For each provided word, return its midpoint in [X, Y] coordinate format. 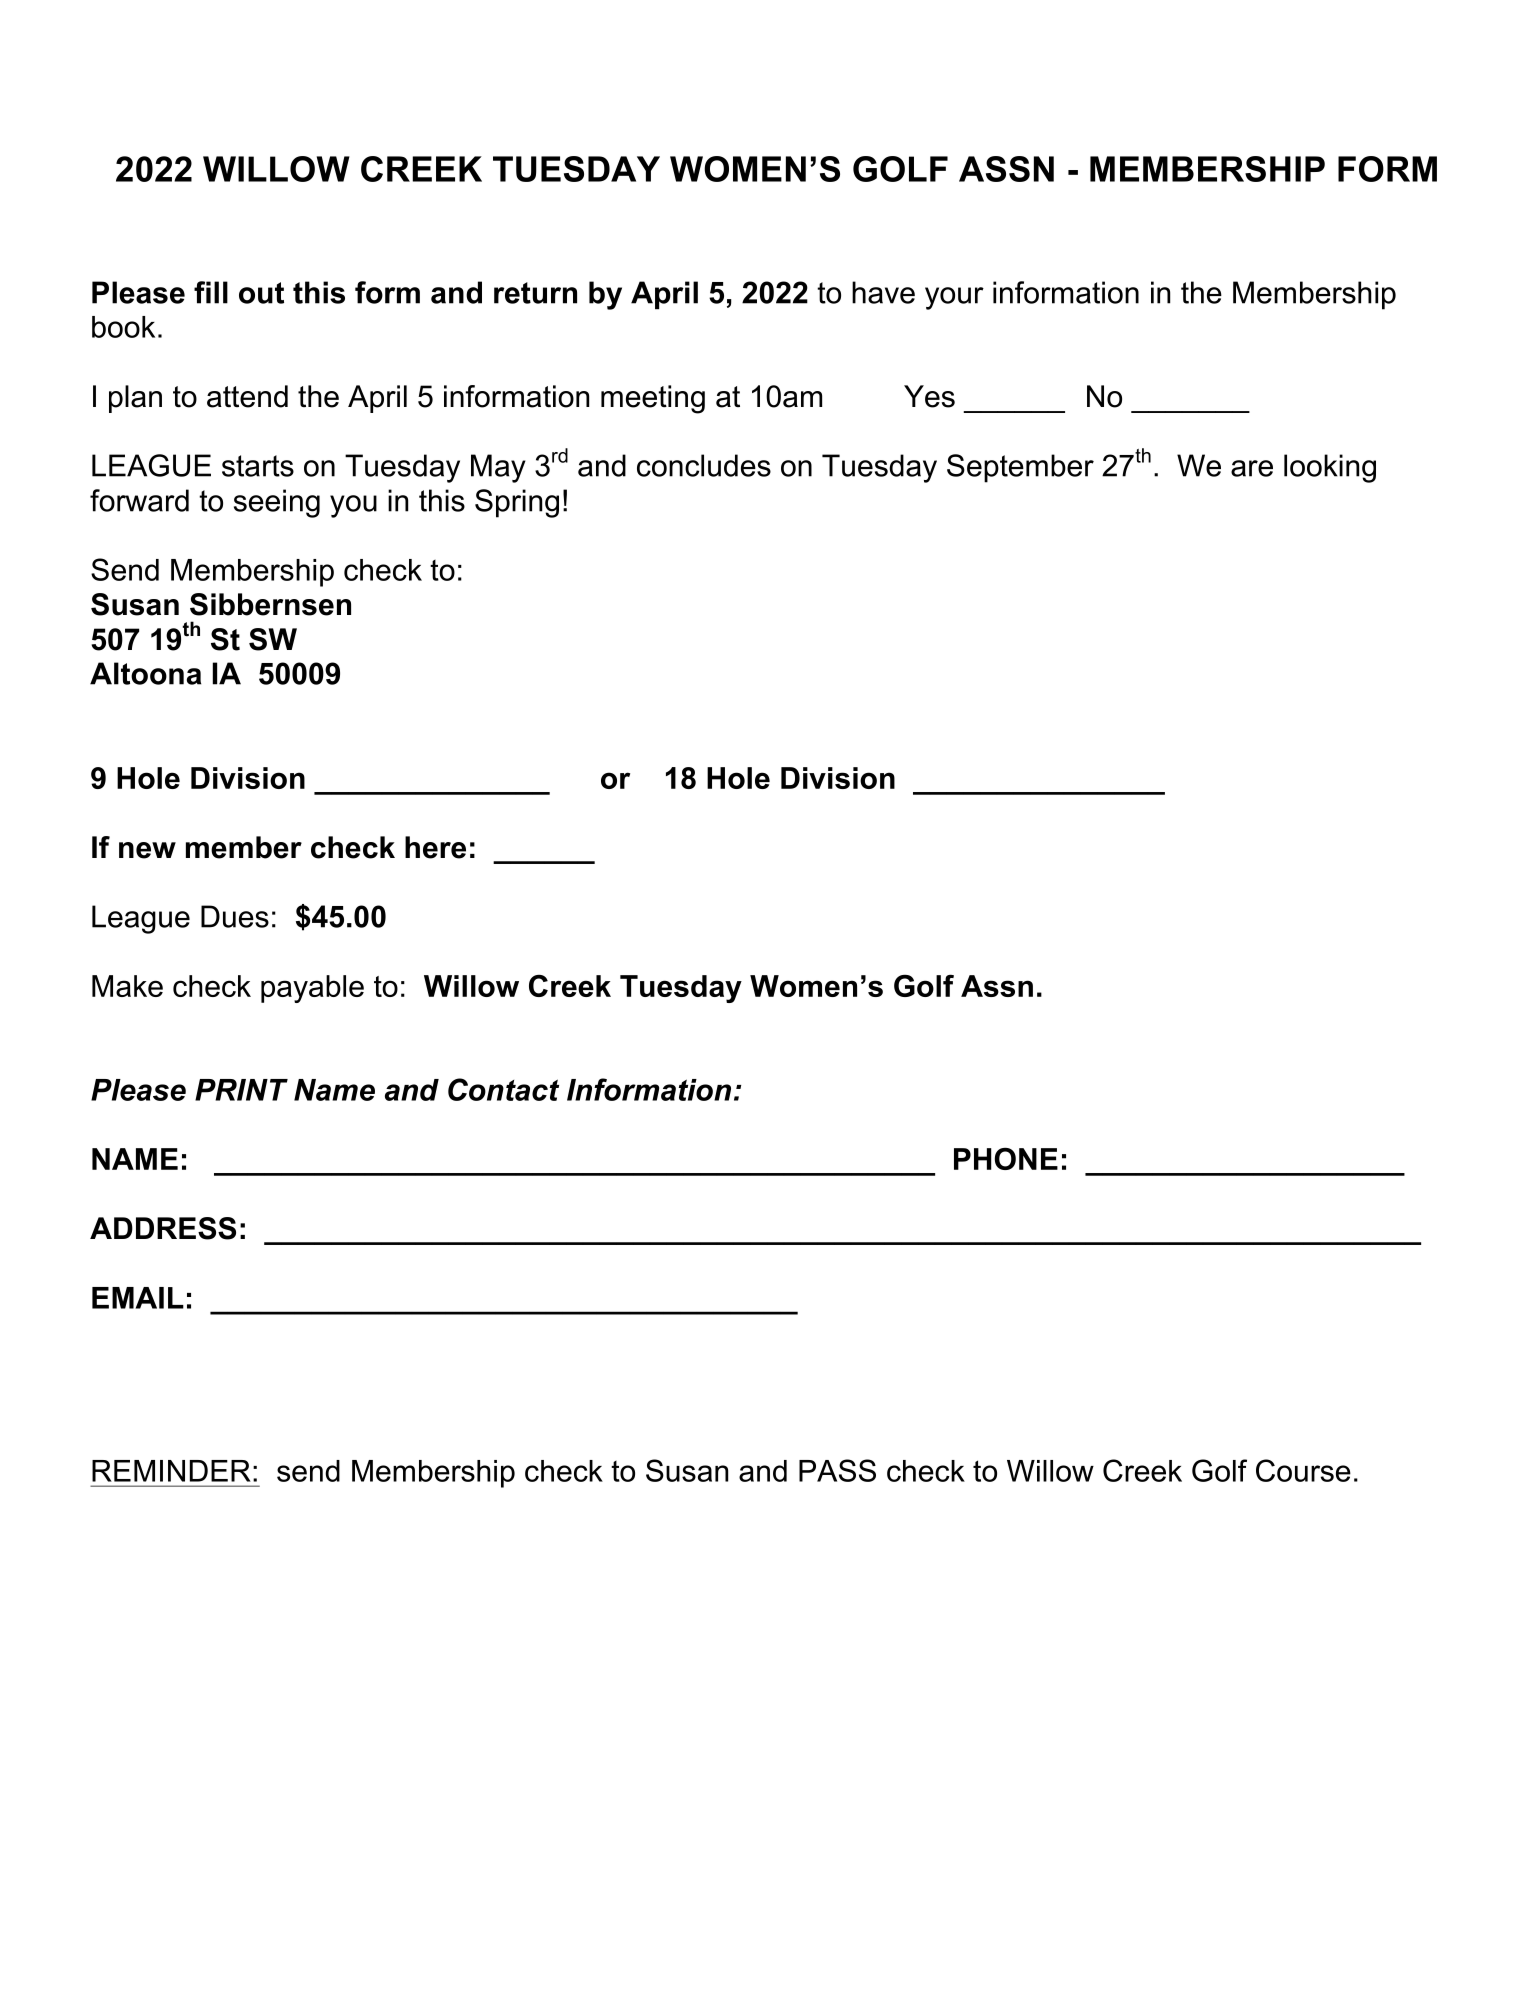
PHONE [1006, 1158]
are [1252, 468]
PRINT [241, 1090]
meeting [653, 399]
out [261, 293]
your [954, 298]
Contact [503, 1089]
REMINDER [171, 1471]
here [435, 847]
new [147, 850]
